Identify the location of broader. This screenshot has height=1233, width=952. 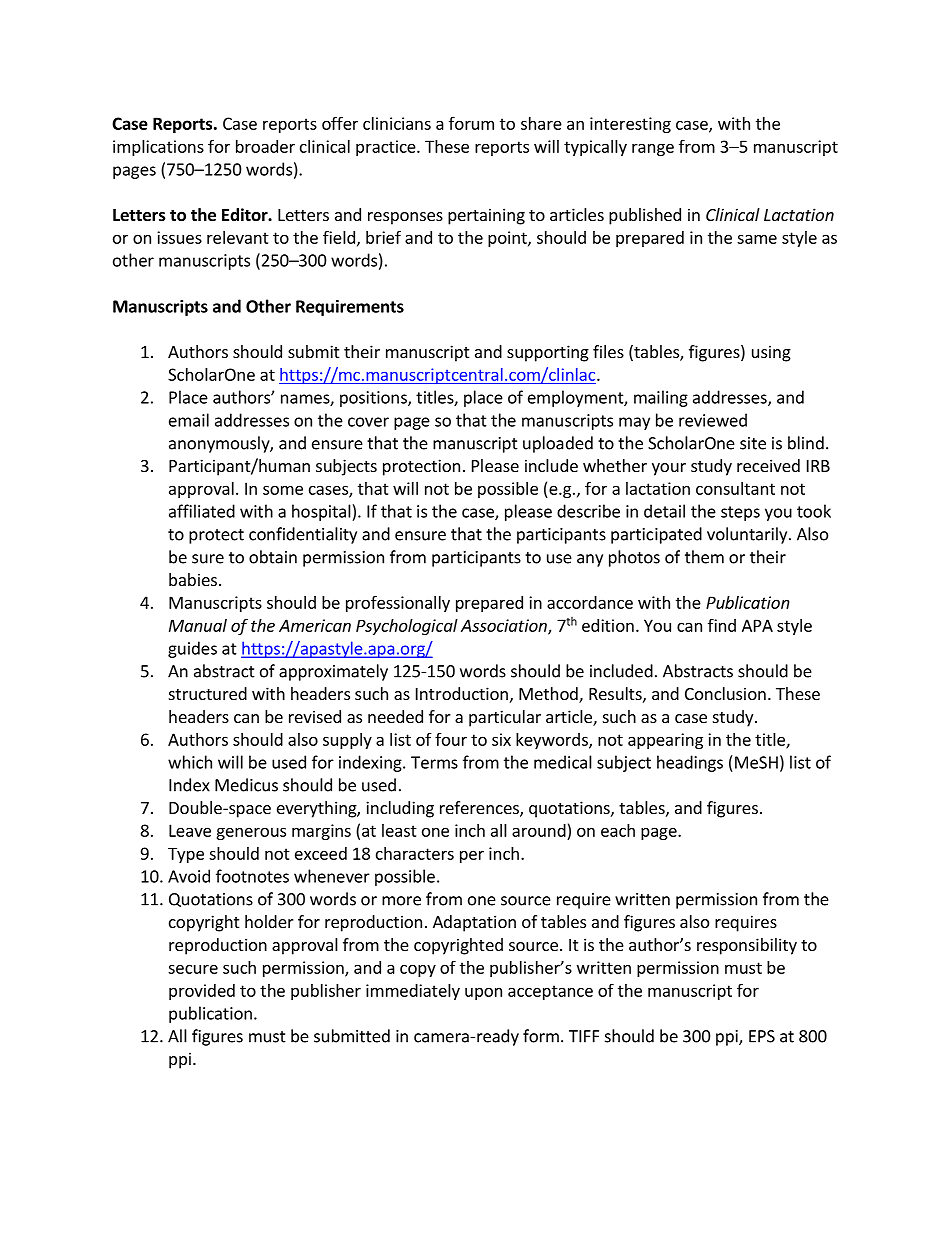
(265, 146).
